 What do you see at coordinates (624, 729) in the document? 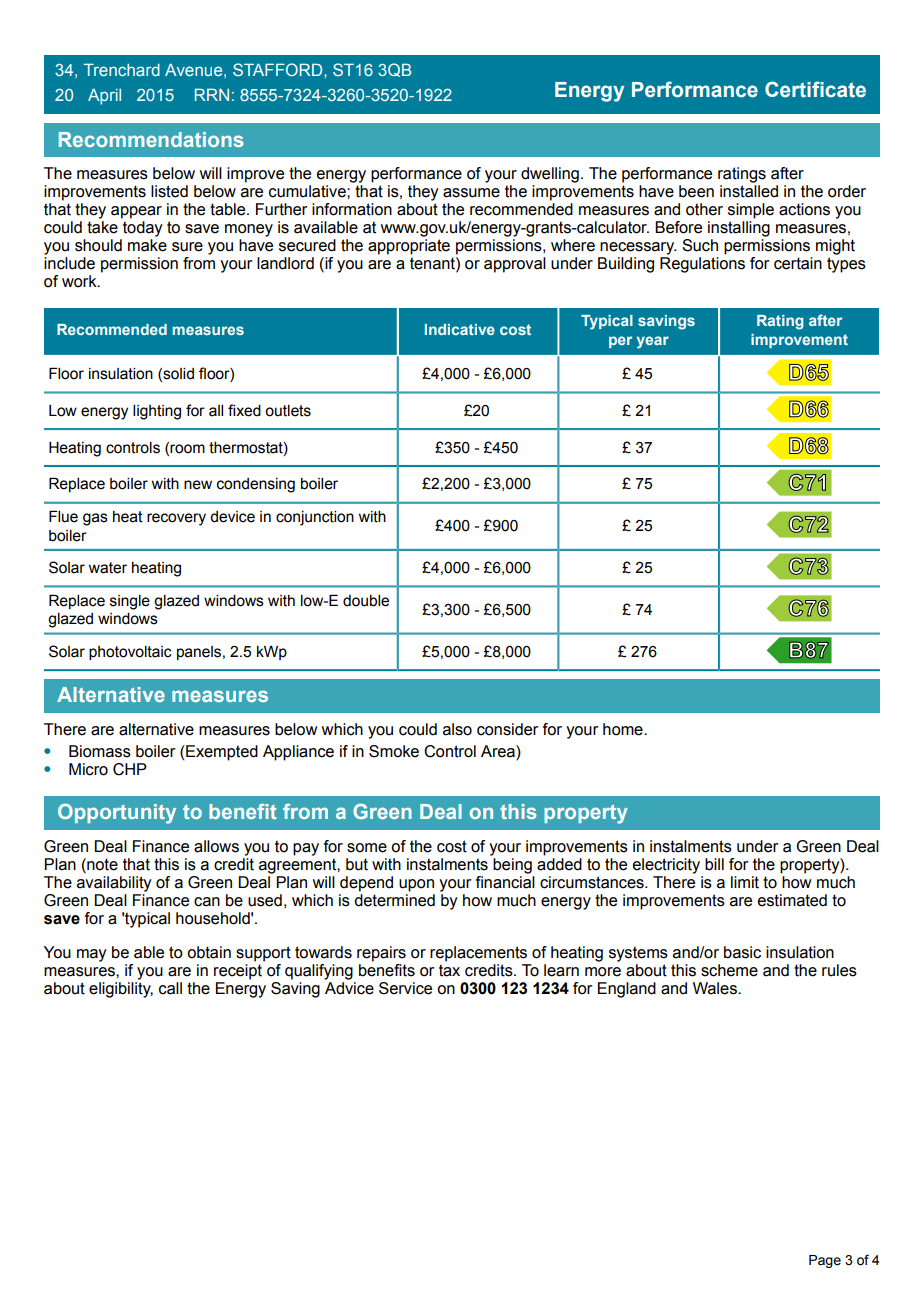
I see `home` at bounding box center [624, 729].
